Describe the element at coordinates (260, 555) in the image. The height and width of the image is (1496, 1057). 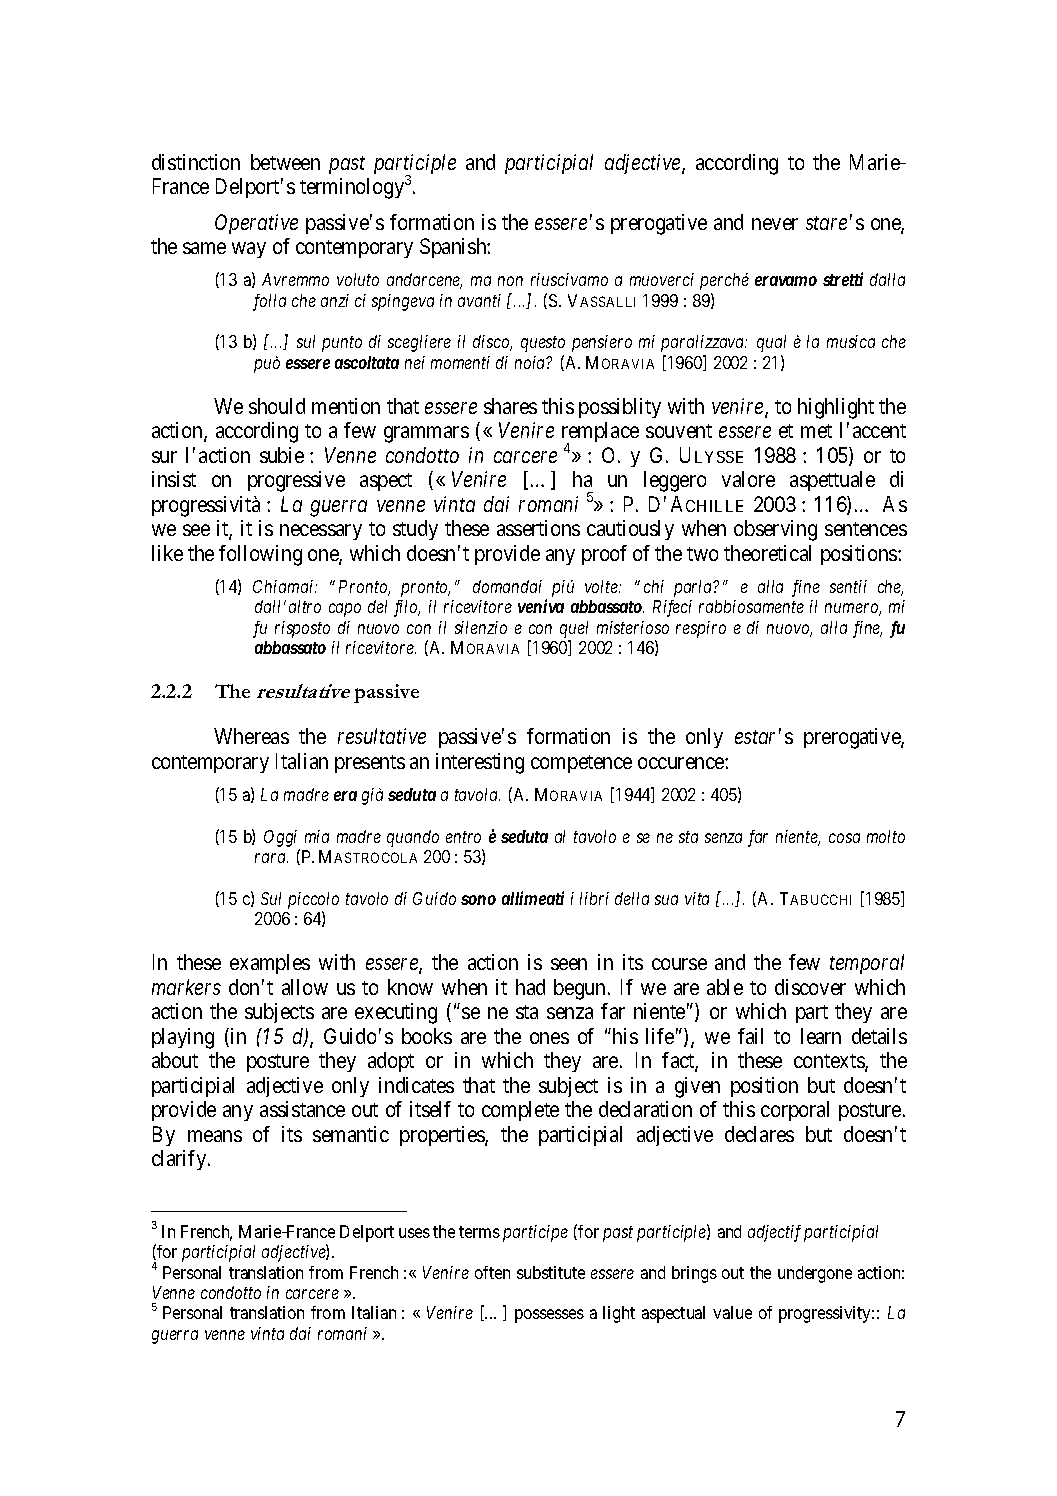
I see `following` at that location.
